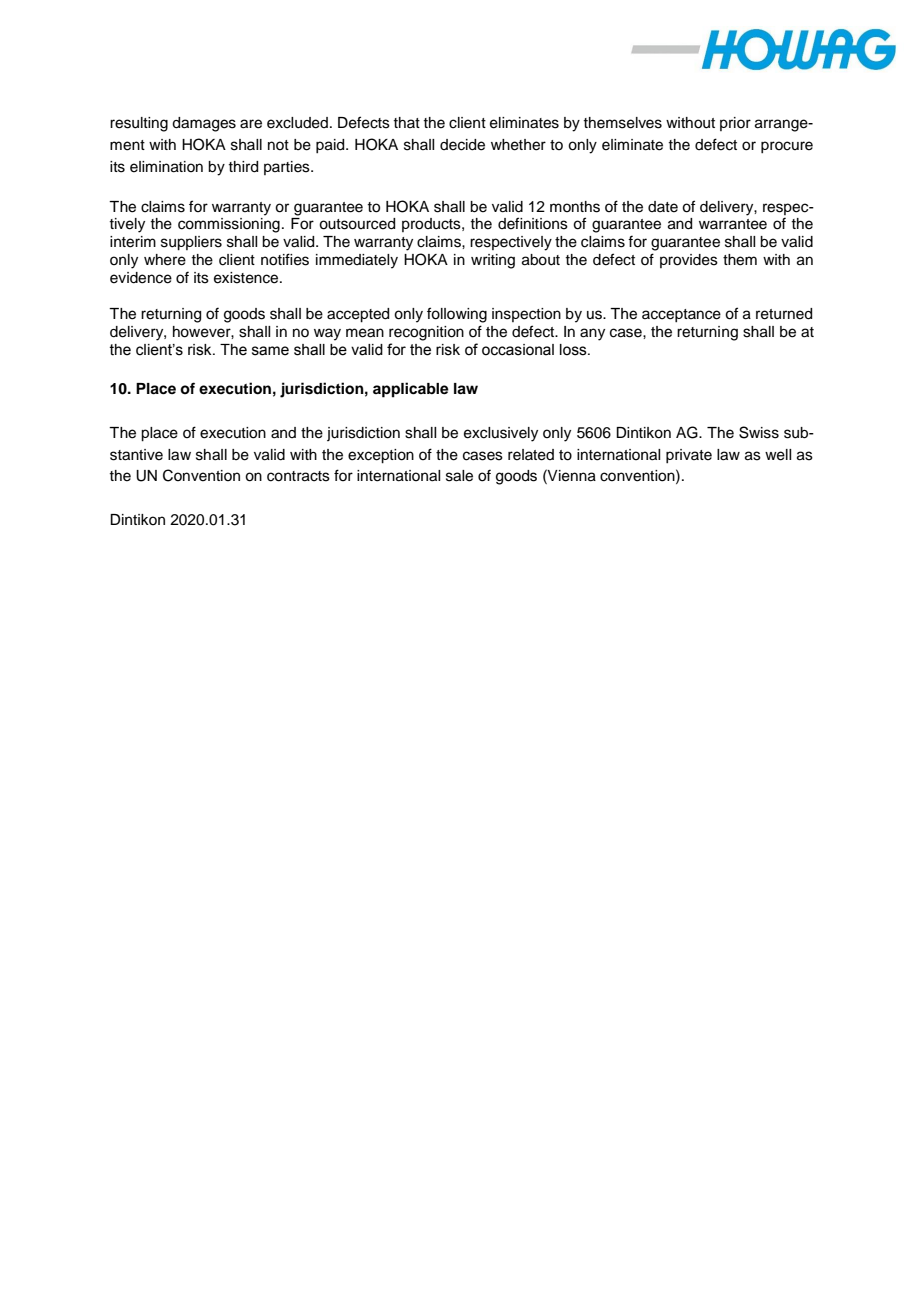  What do you see at coordinates (689, 261) in the document?
I see `provides` at bounding box center [689, 261].
